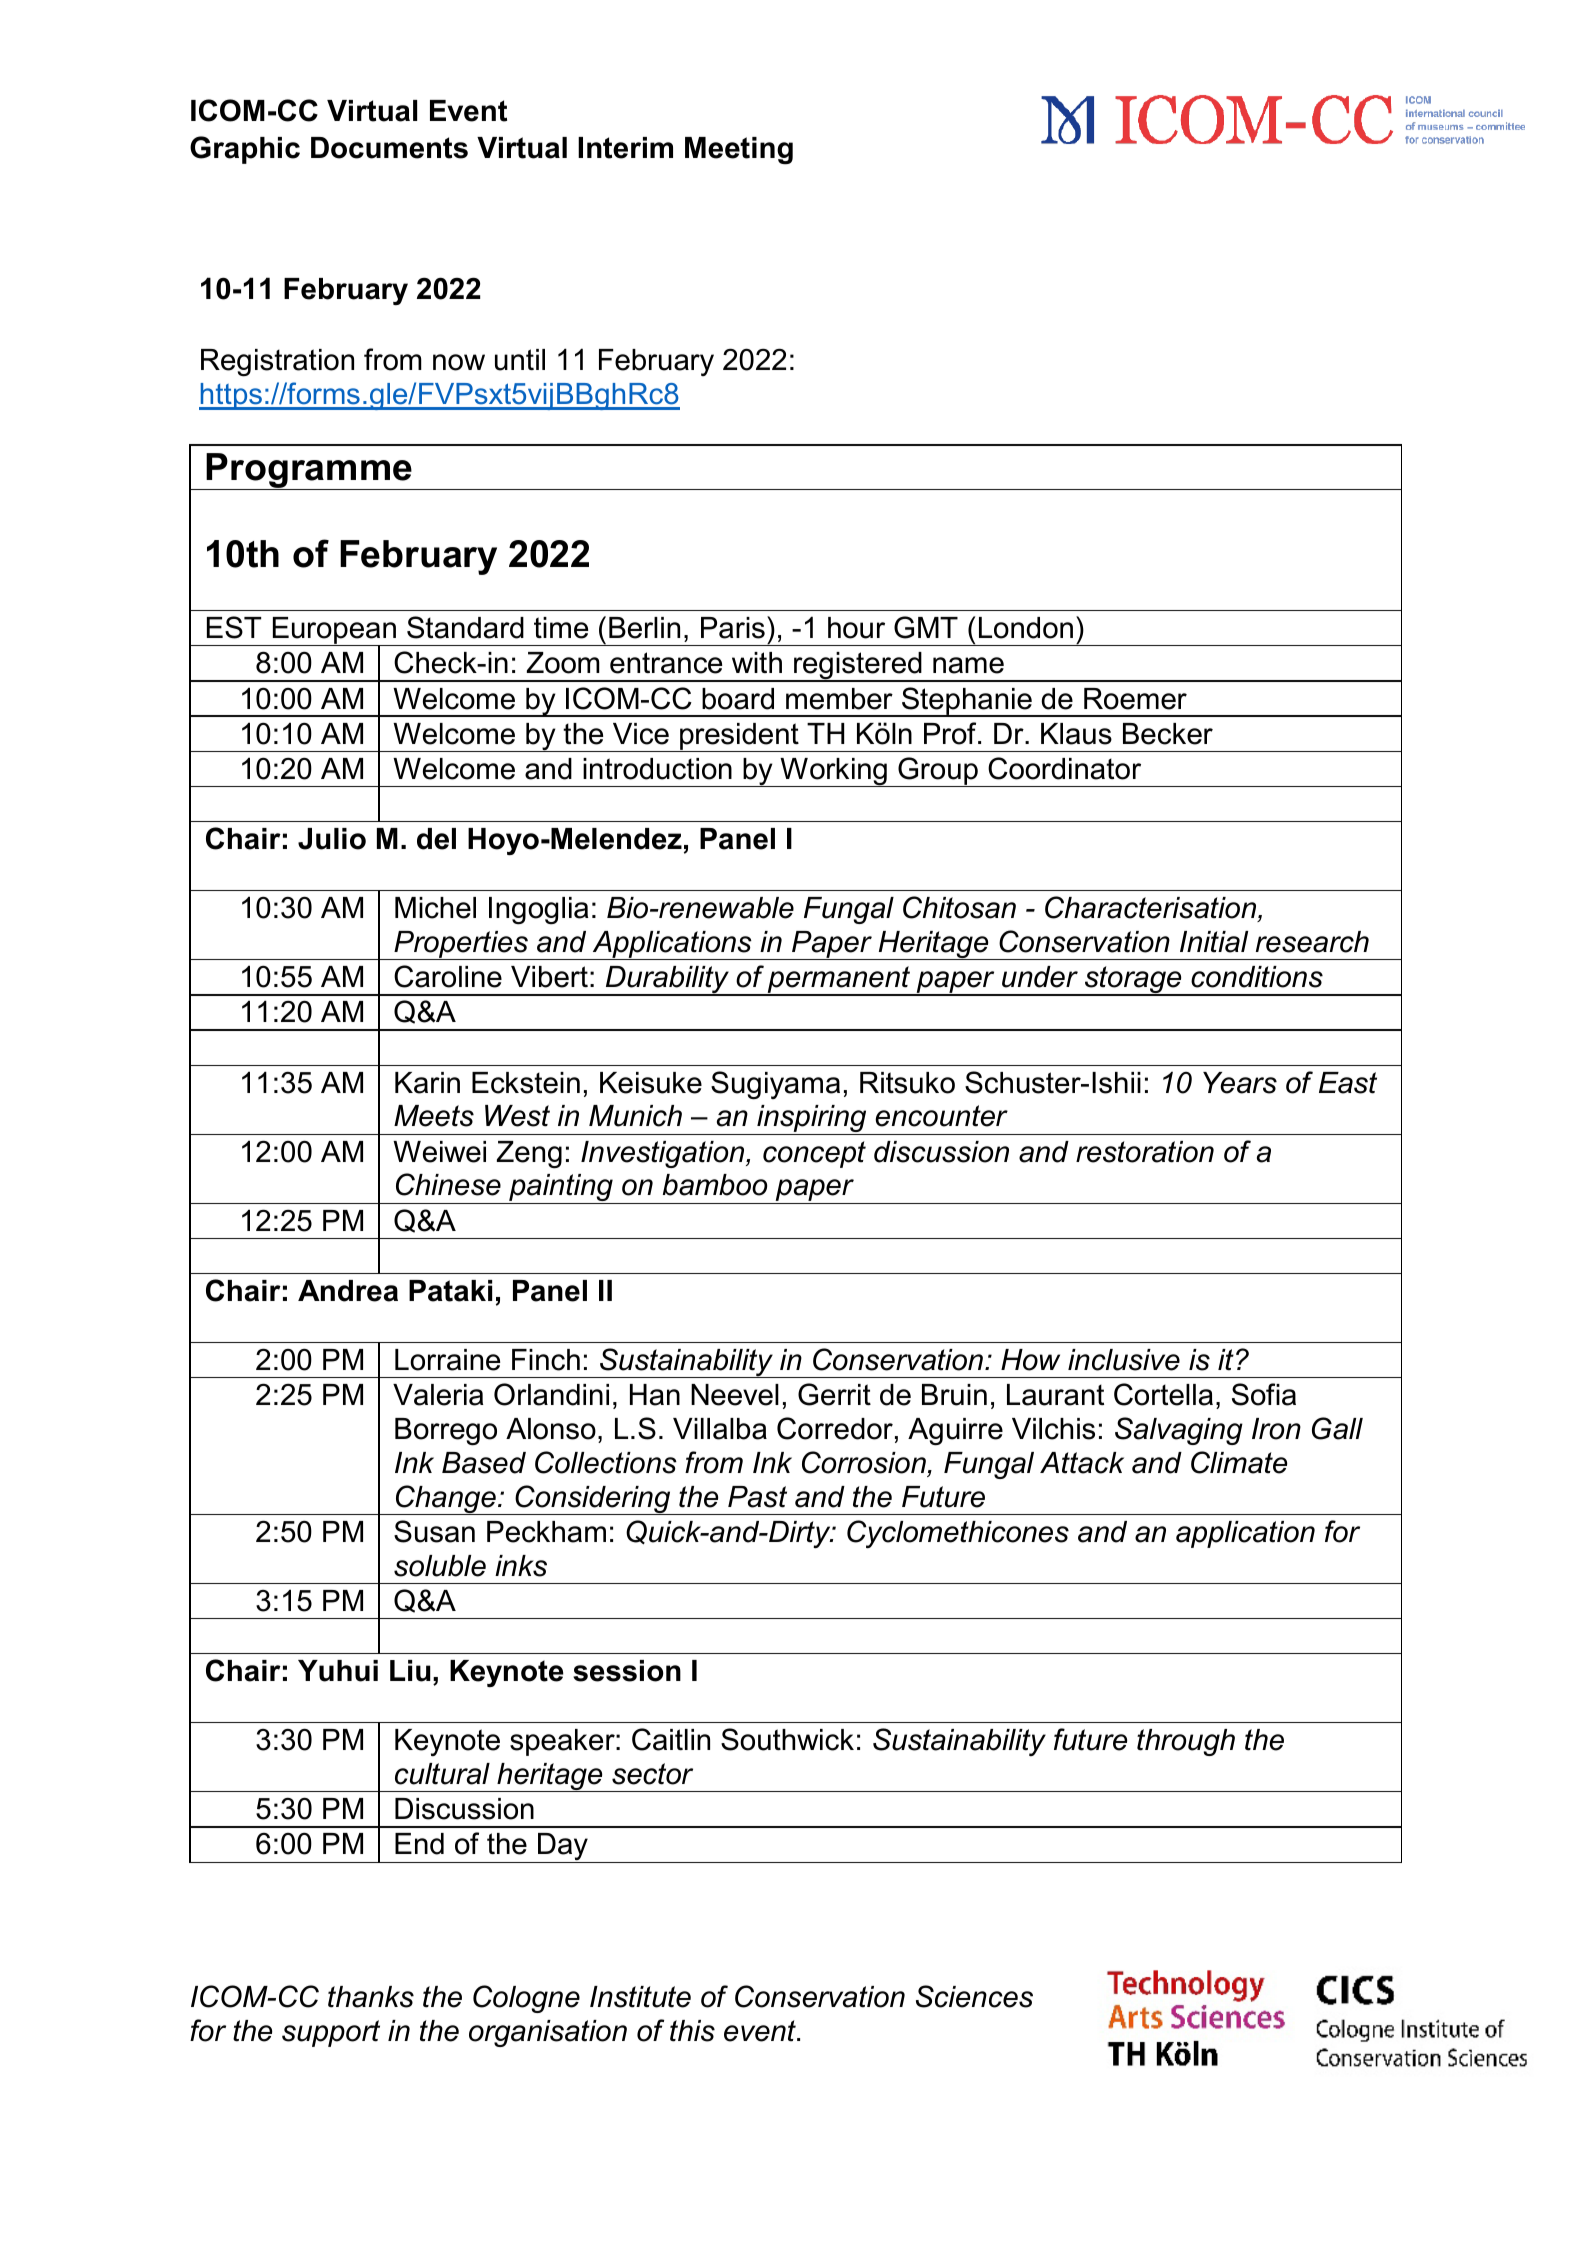 This image has height=2252, width=1592. What do you see at coordinates (332, 839) in the image?
I see `Julio` at bounding box center [332, 839].
